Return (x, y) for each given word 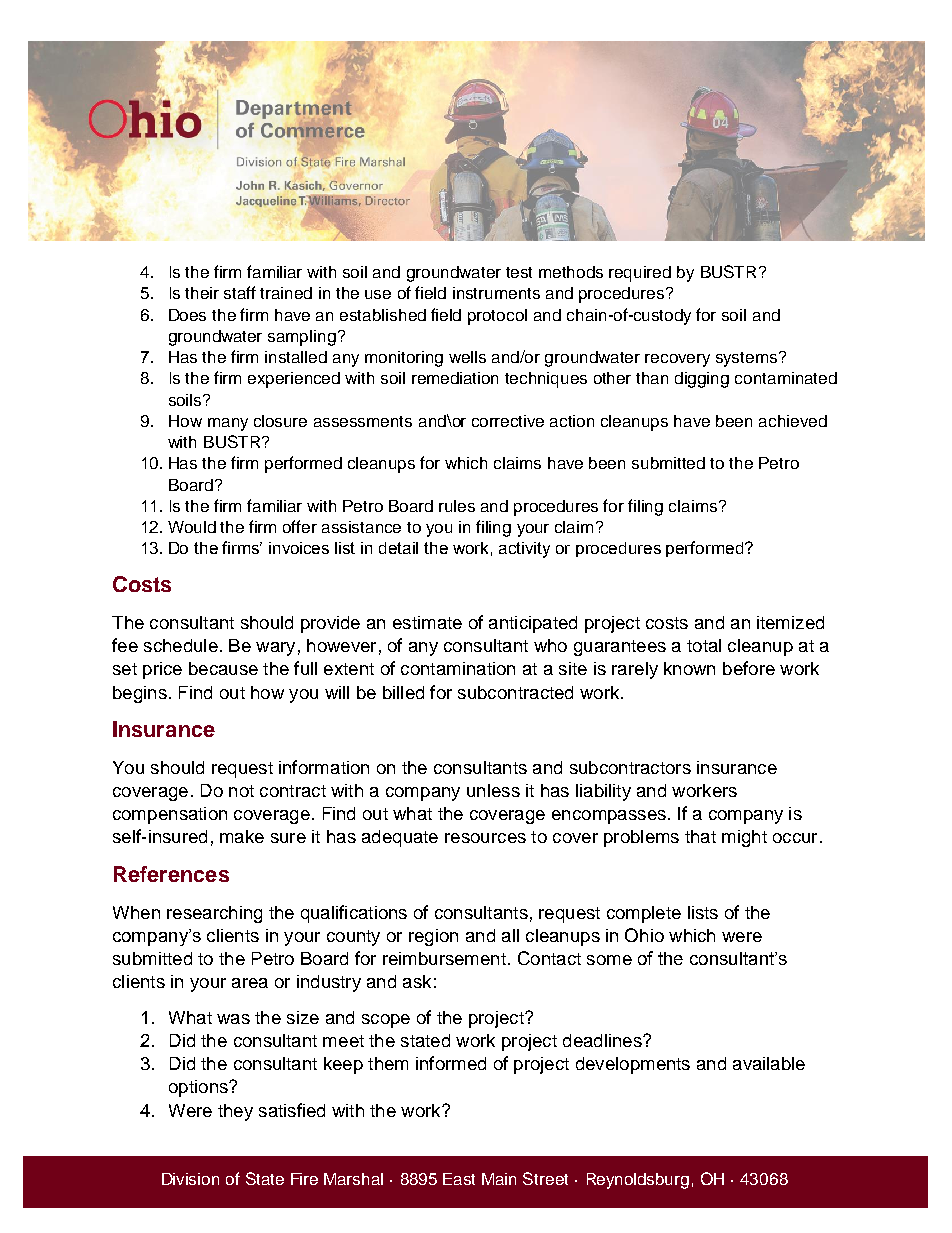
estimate (427, 622)
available (769, 1063)
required (640, 274)
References (171, 874)
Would (192, 527)
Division (190, 1179)
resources (485, 838)
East (459, 1179)
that (700, 836)
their (202, 293)
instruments (496, 293)
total (704, 645)
